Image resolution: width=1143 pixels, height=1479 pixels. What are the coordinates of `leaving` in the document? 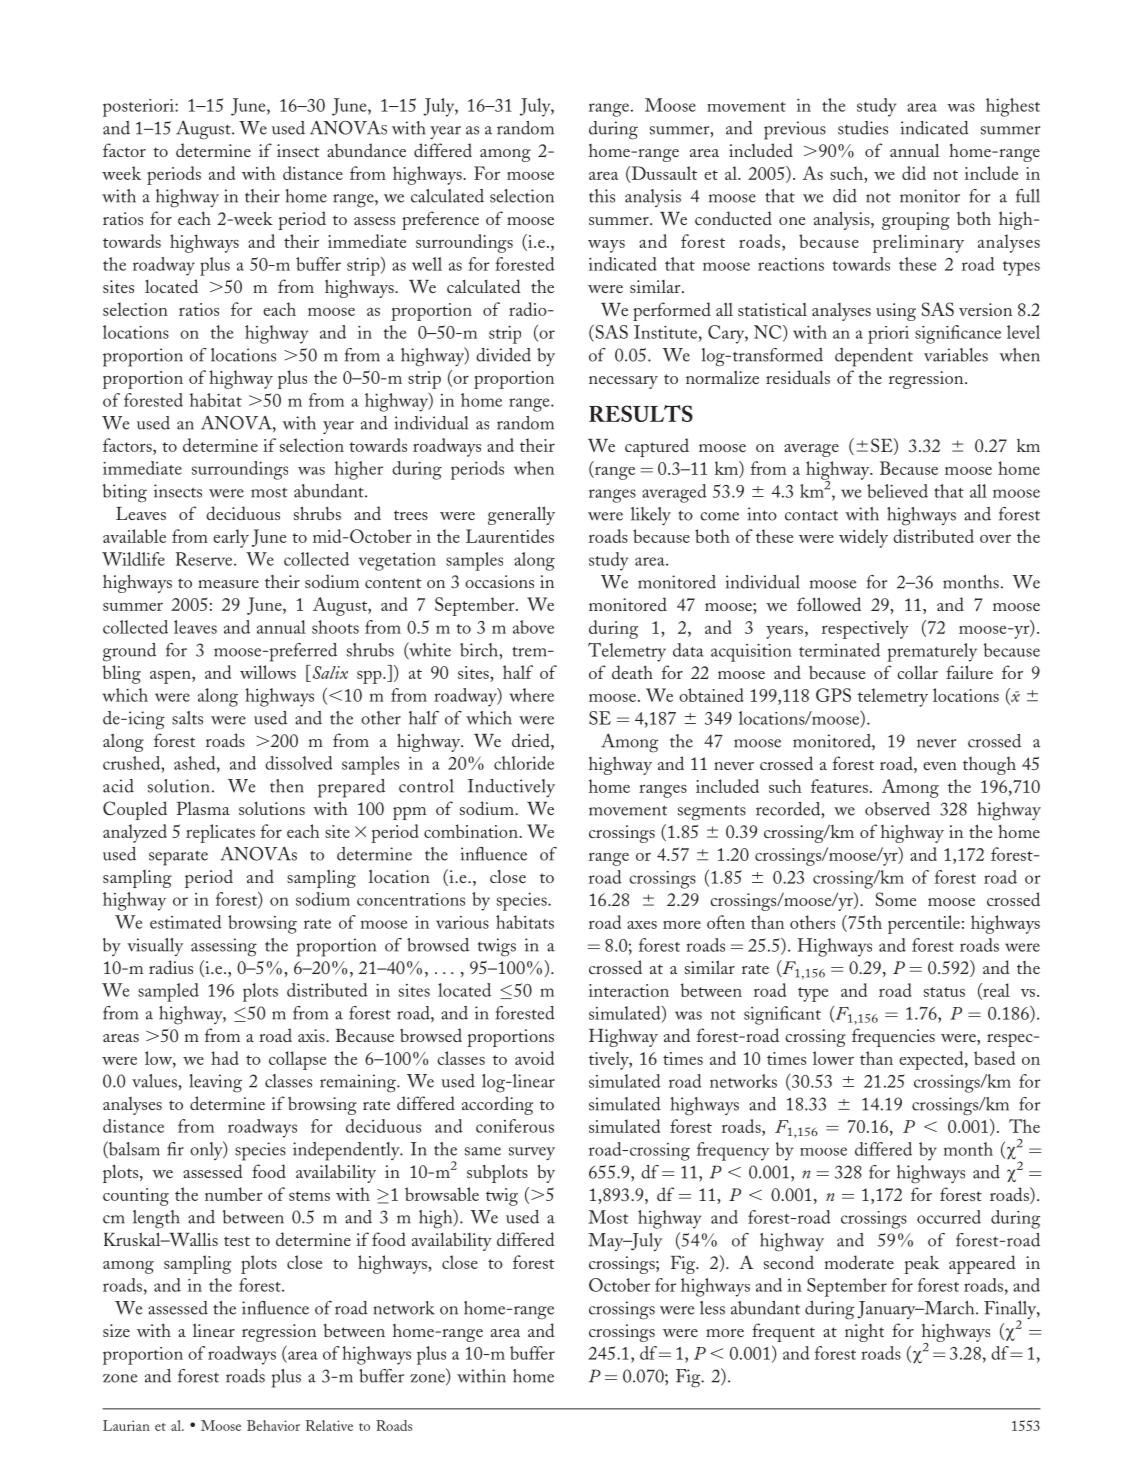 It's located at (215, 1083).
